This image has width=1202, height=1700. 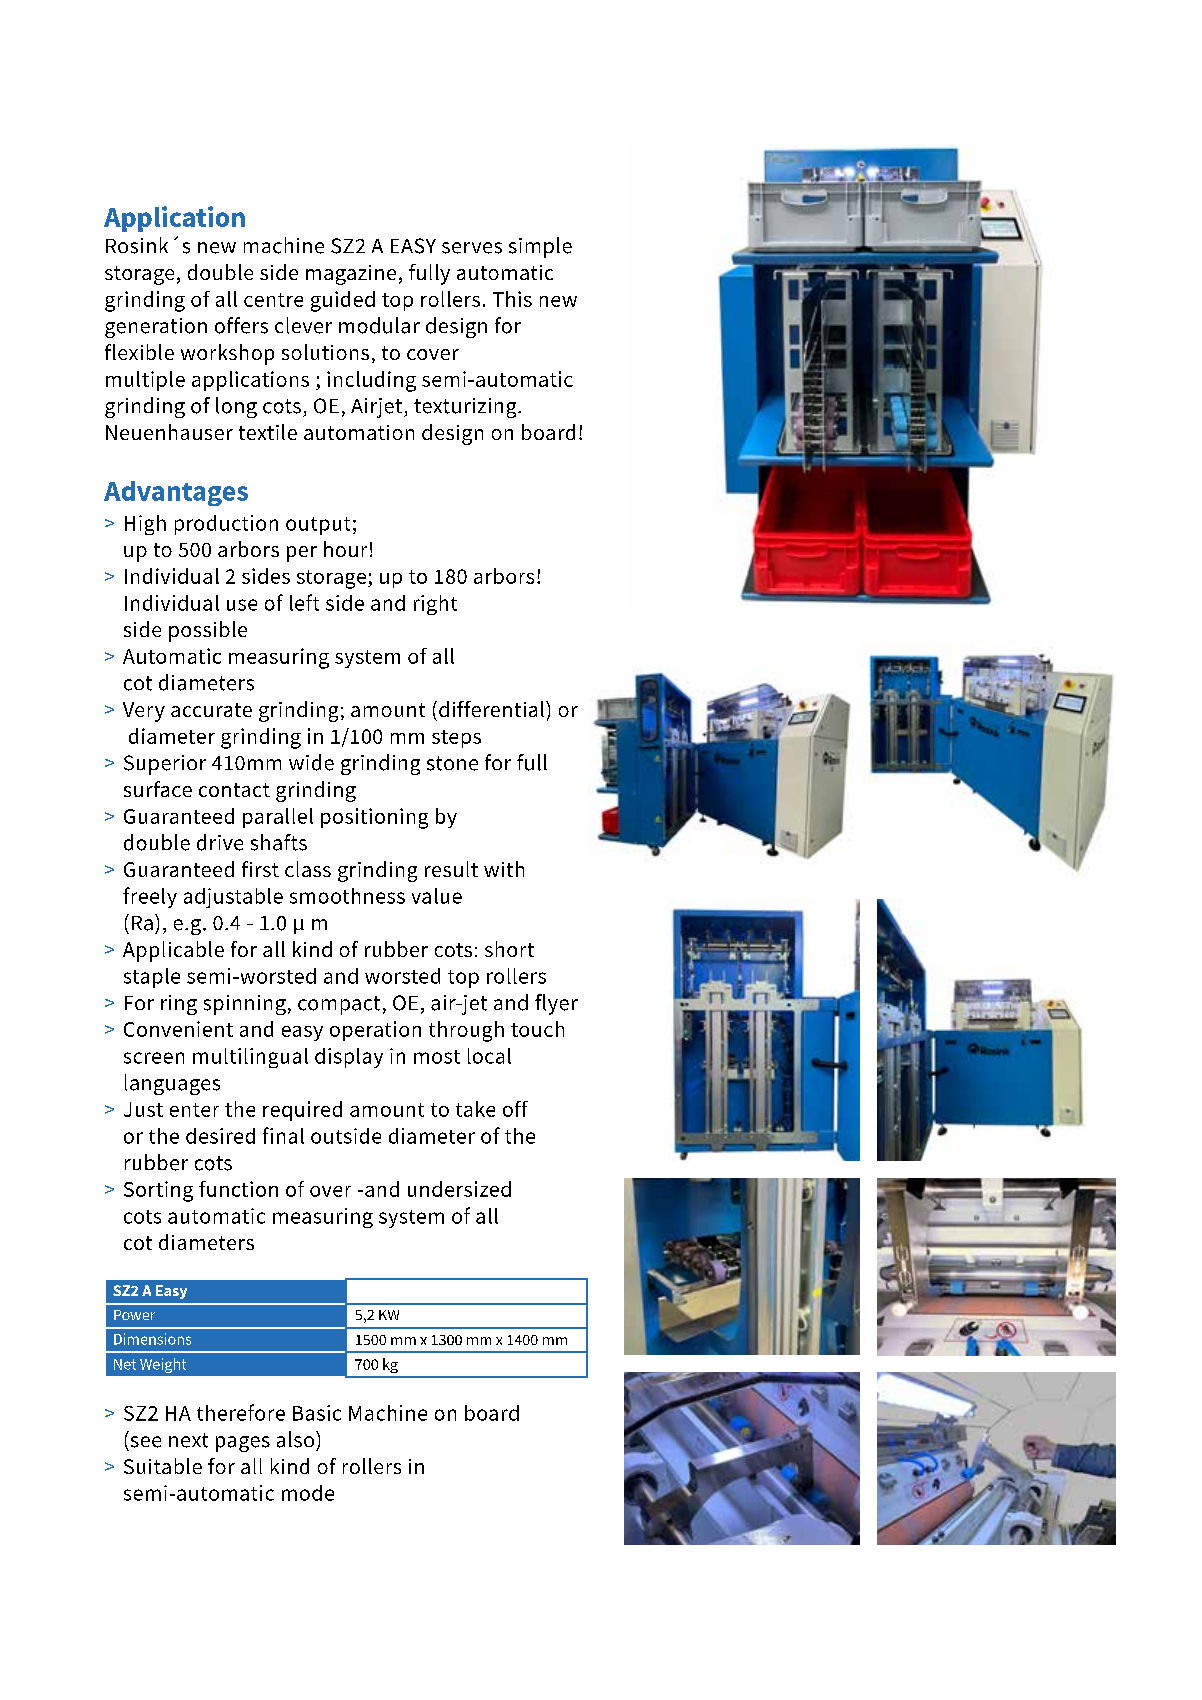 I want to click on freely, so click(x=150, y=897).
